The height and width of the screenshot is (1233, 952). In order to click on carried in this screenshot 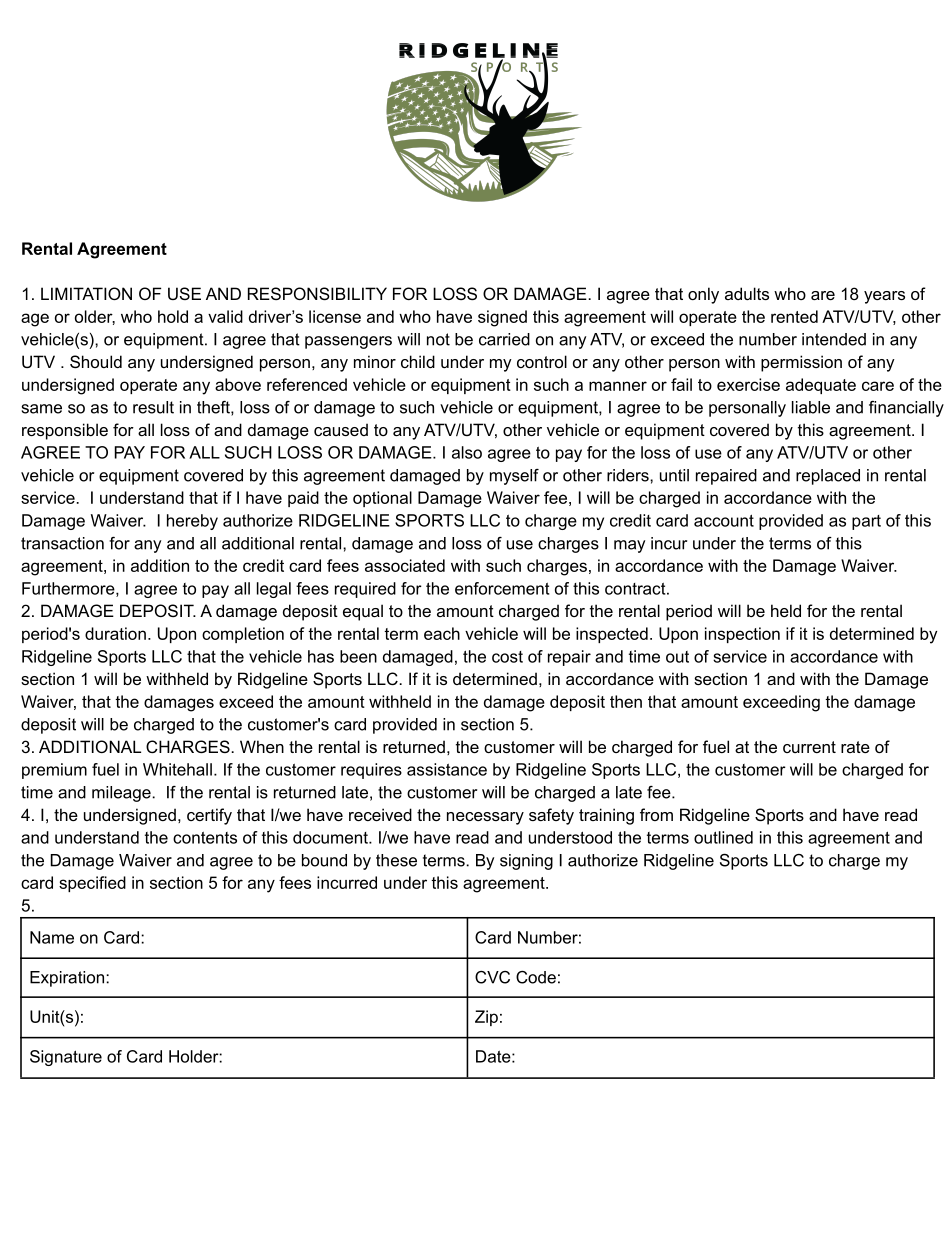, I will do `click(504, 339)`.
